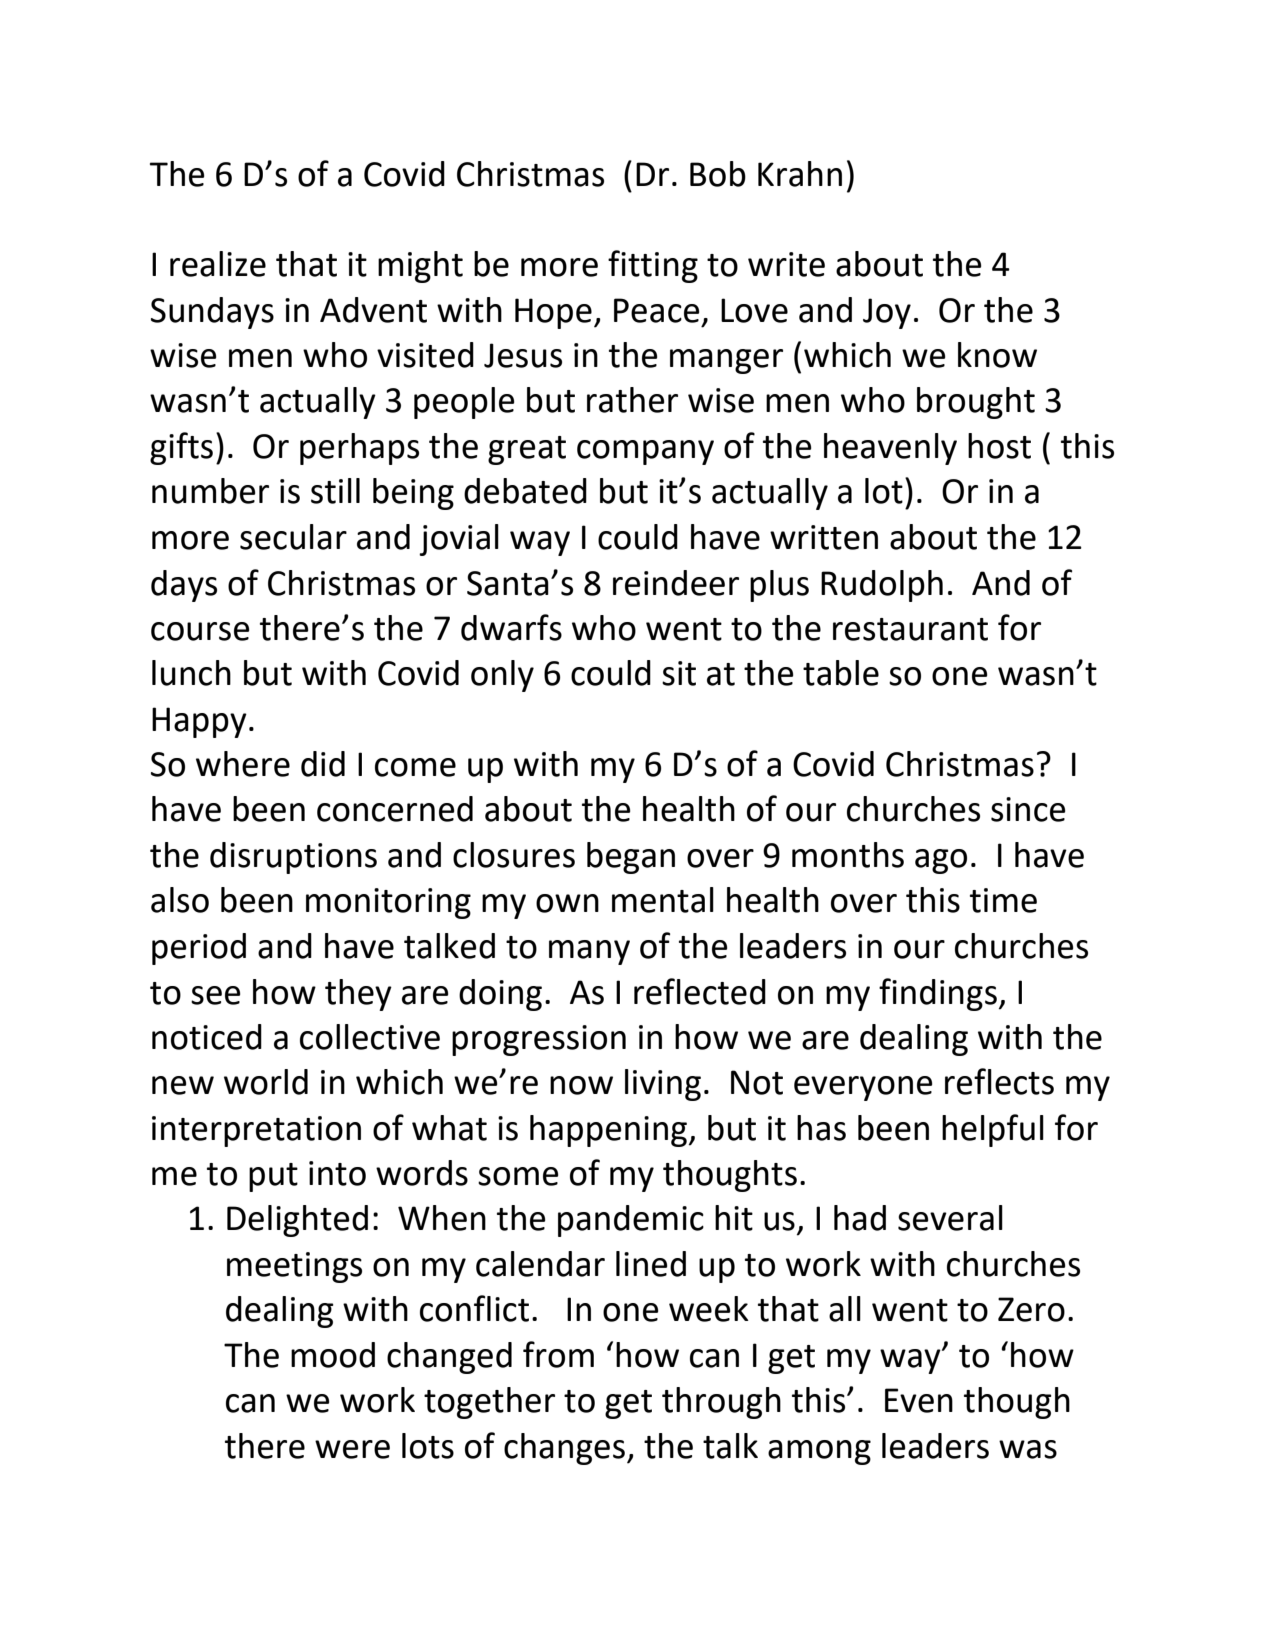  What do you see at coordinates (352, 1449) in the page?
I see `were` at bounding box center [352, 1449].
